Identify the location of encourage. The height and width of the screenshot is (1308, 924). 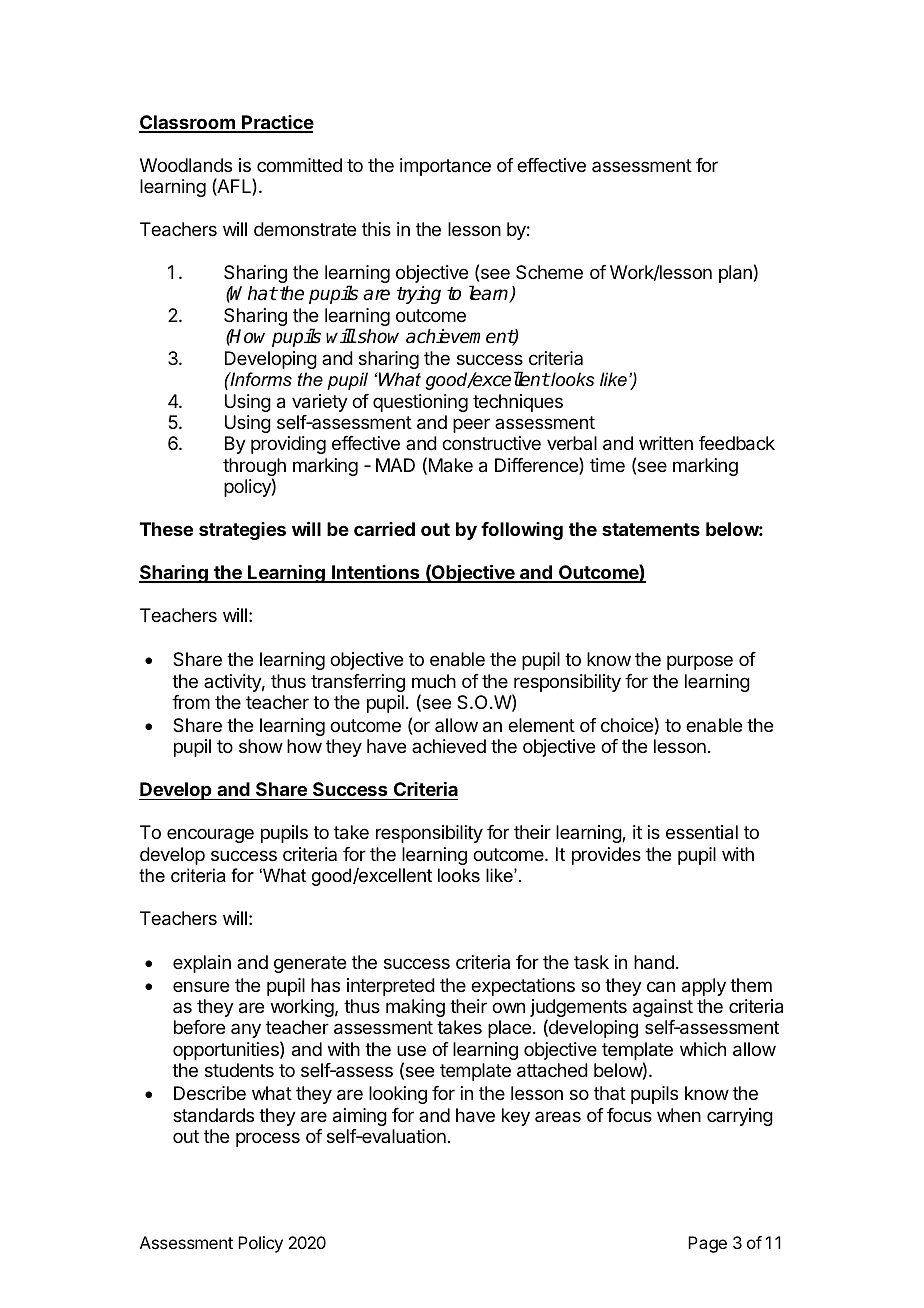
(210, 835).
